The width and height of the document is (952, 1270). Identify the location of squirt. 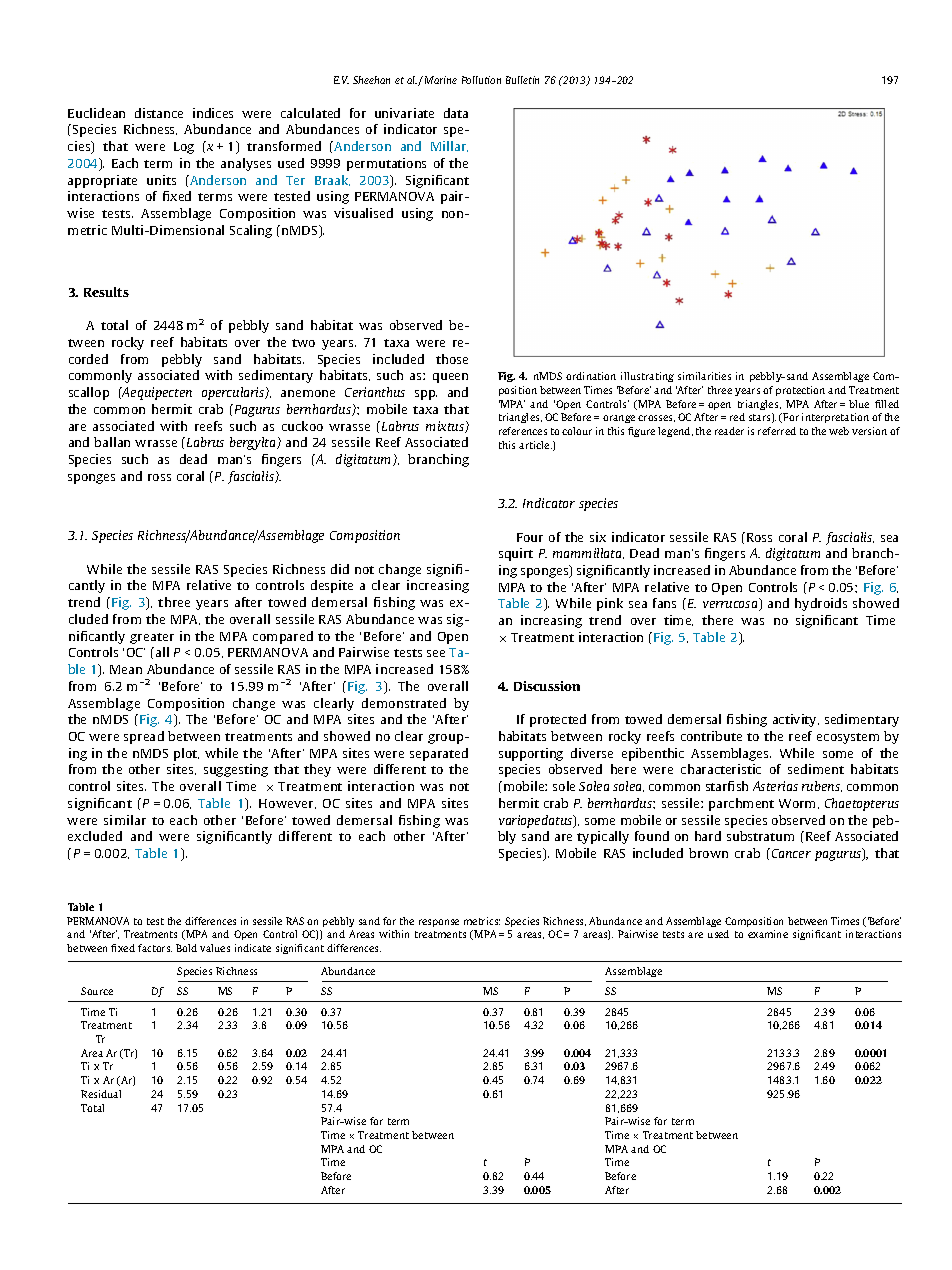
(516, 554).
